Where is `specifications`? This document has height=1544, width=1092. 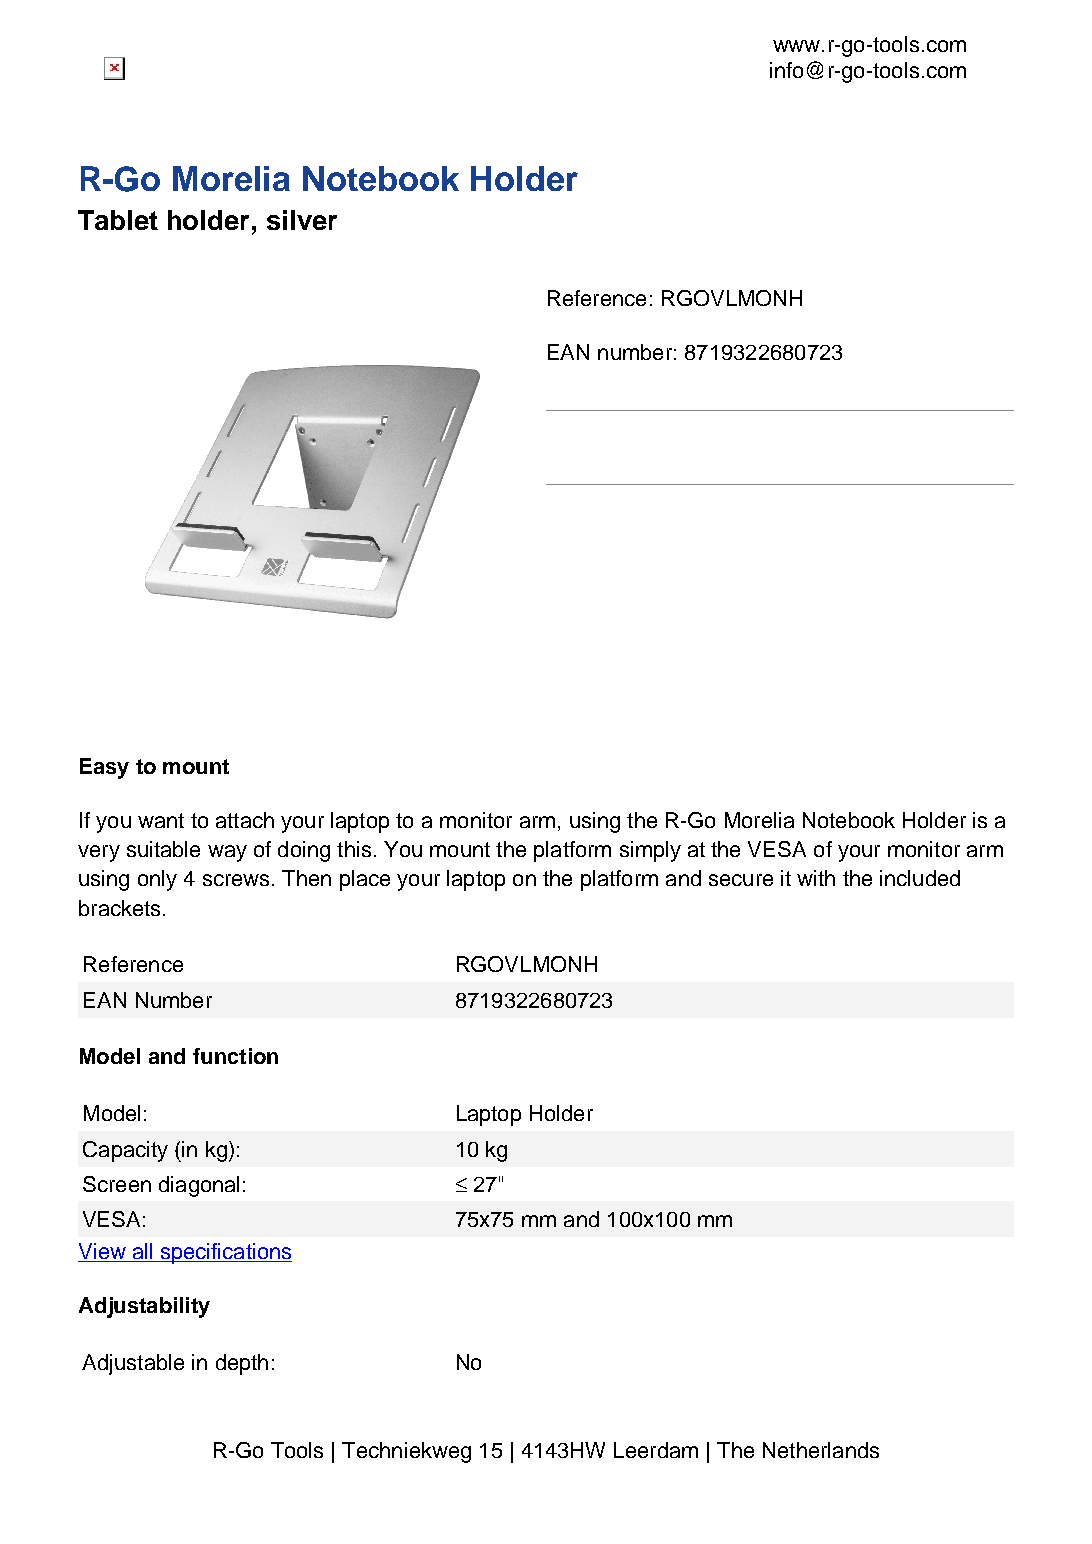
specifications is located at coordinates (225, 1253).
